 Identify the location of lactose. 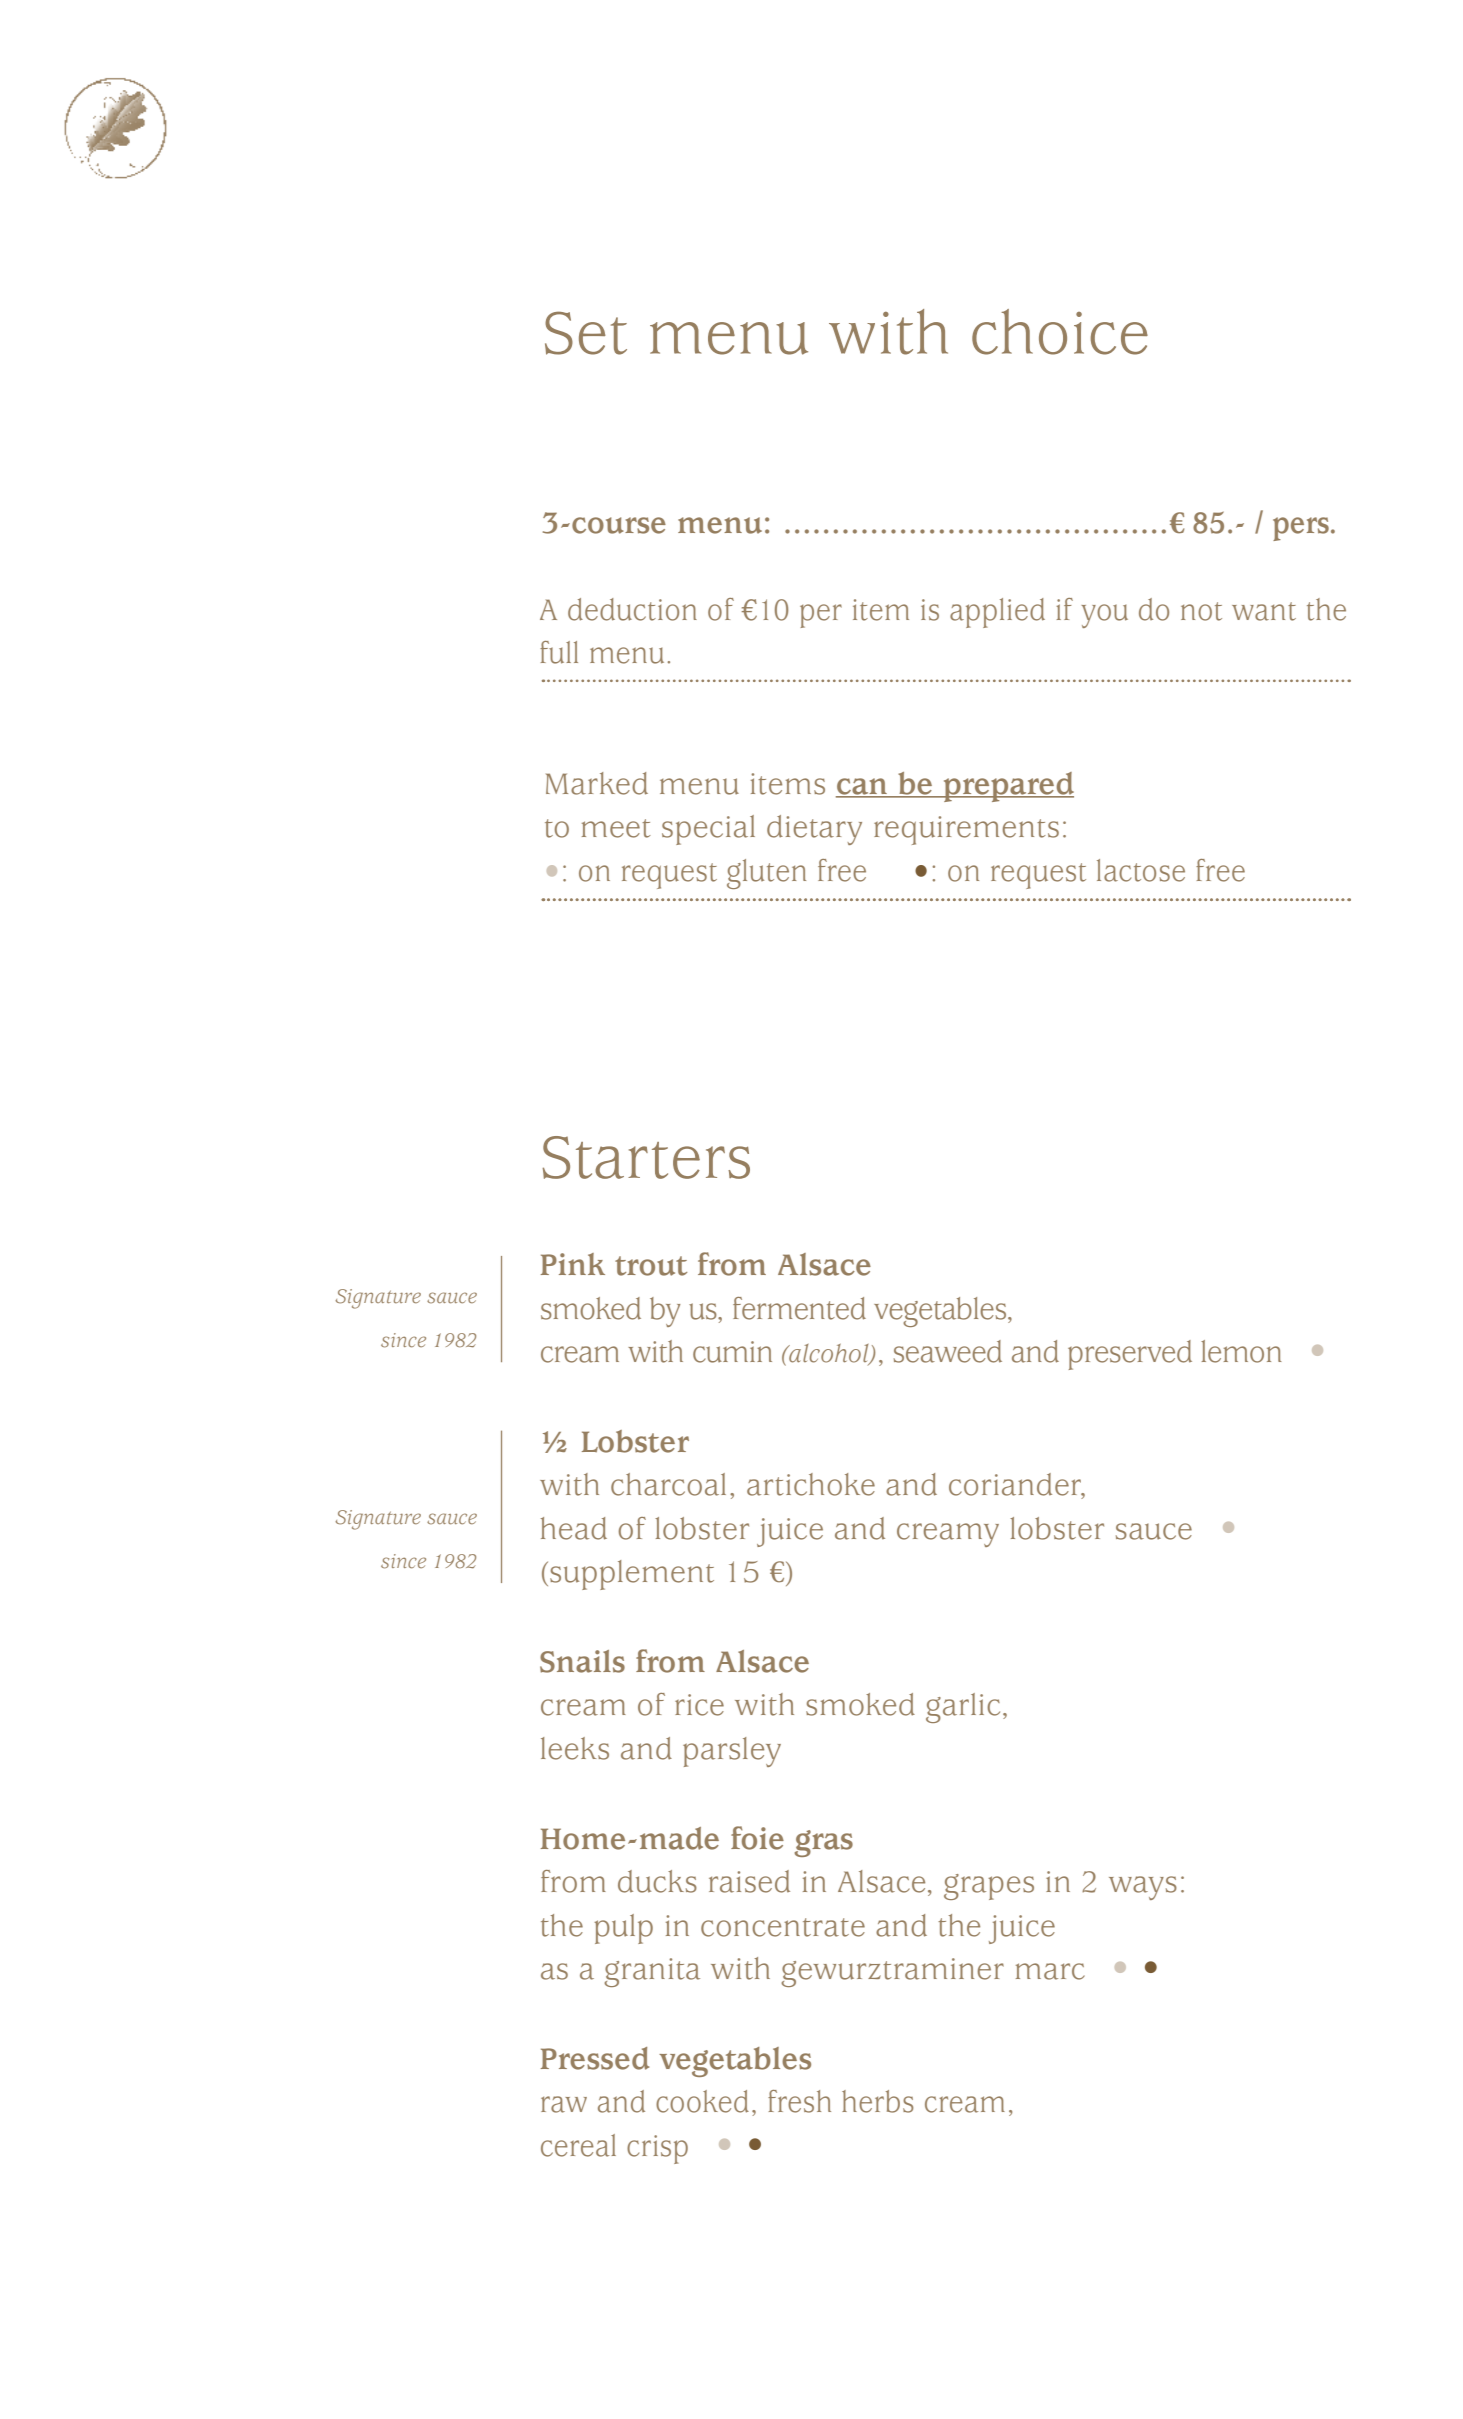
(1141, 870).
